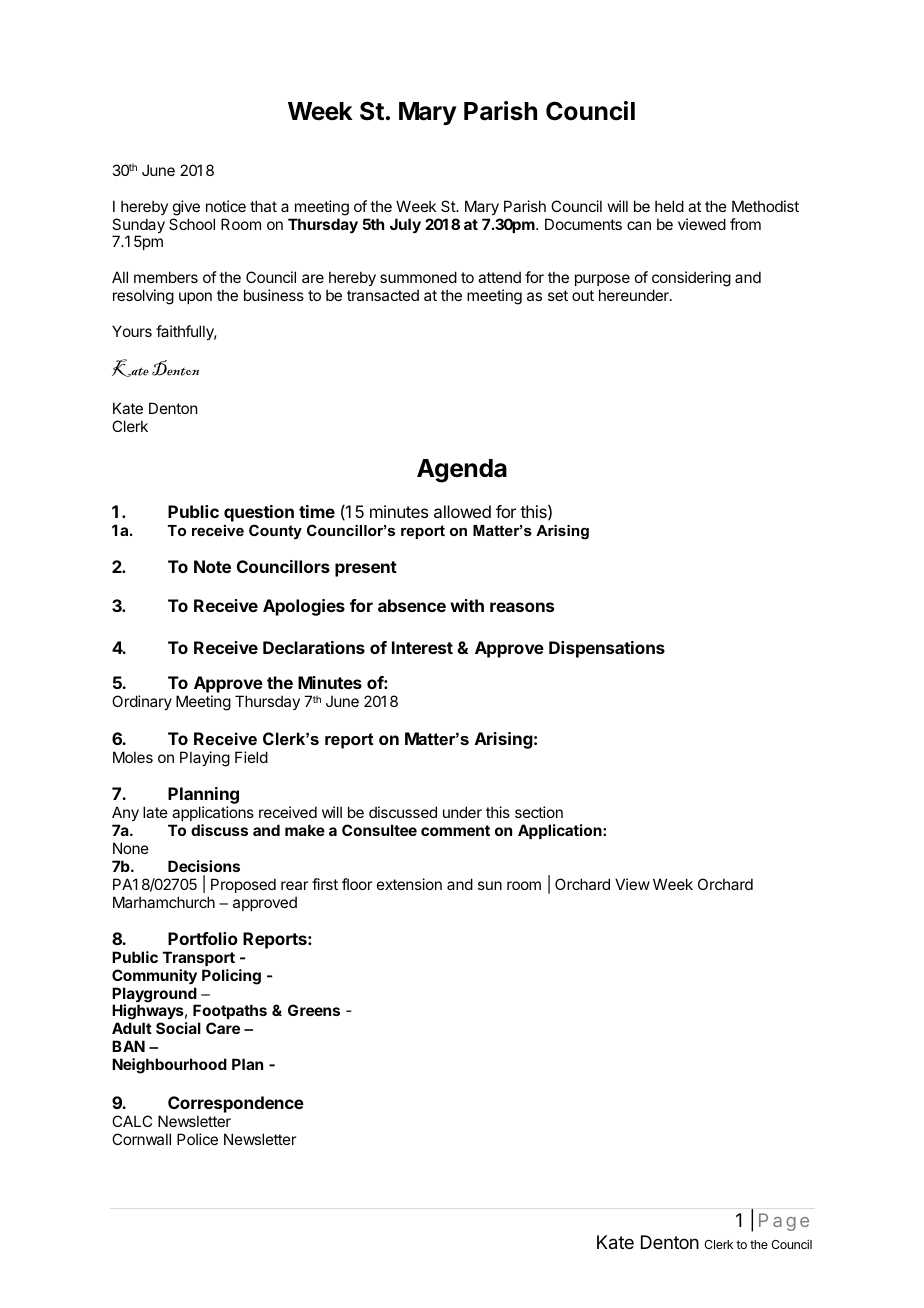  Describe the element at coordinates (522, 607) in the screenshot. I see `reasons` at that location.
